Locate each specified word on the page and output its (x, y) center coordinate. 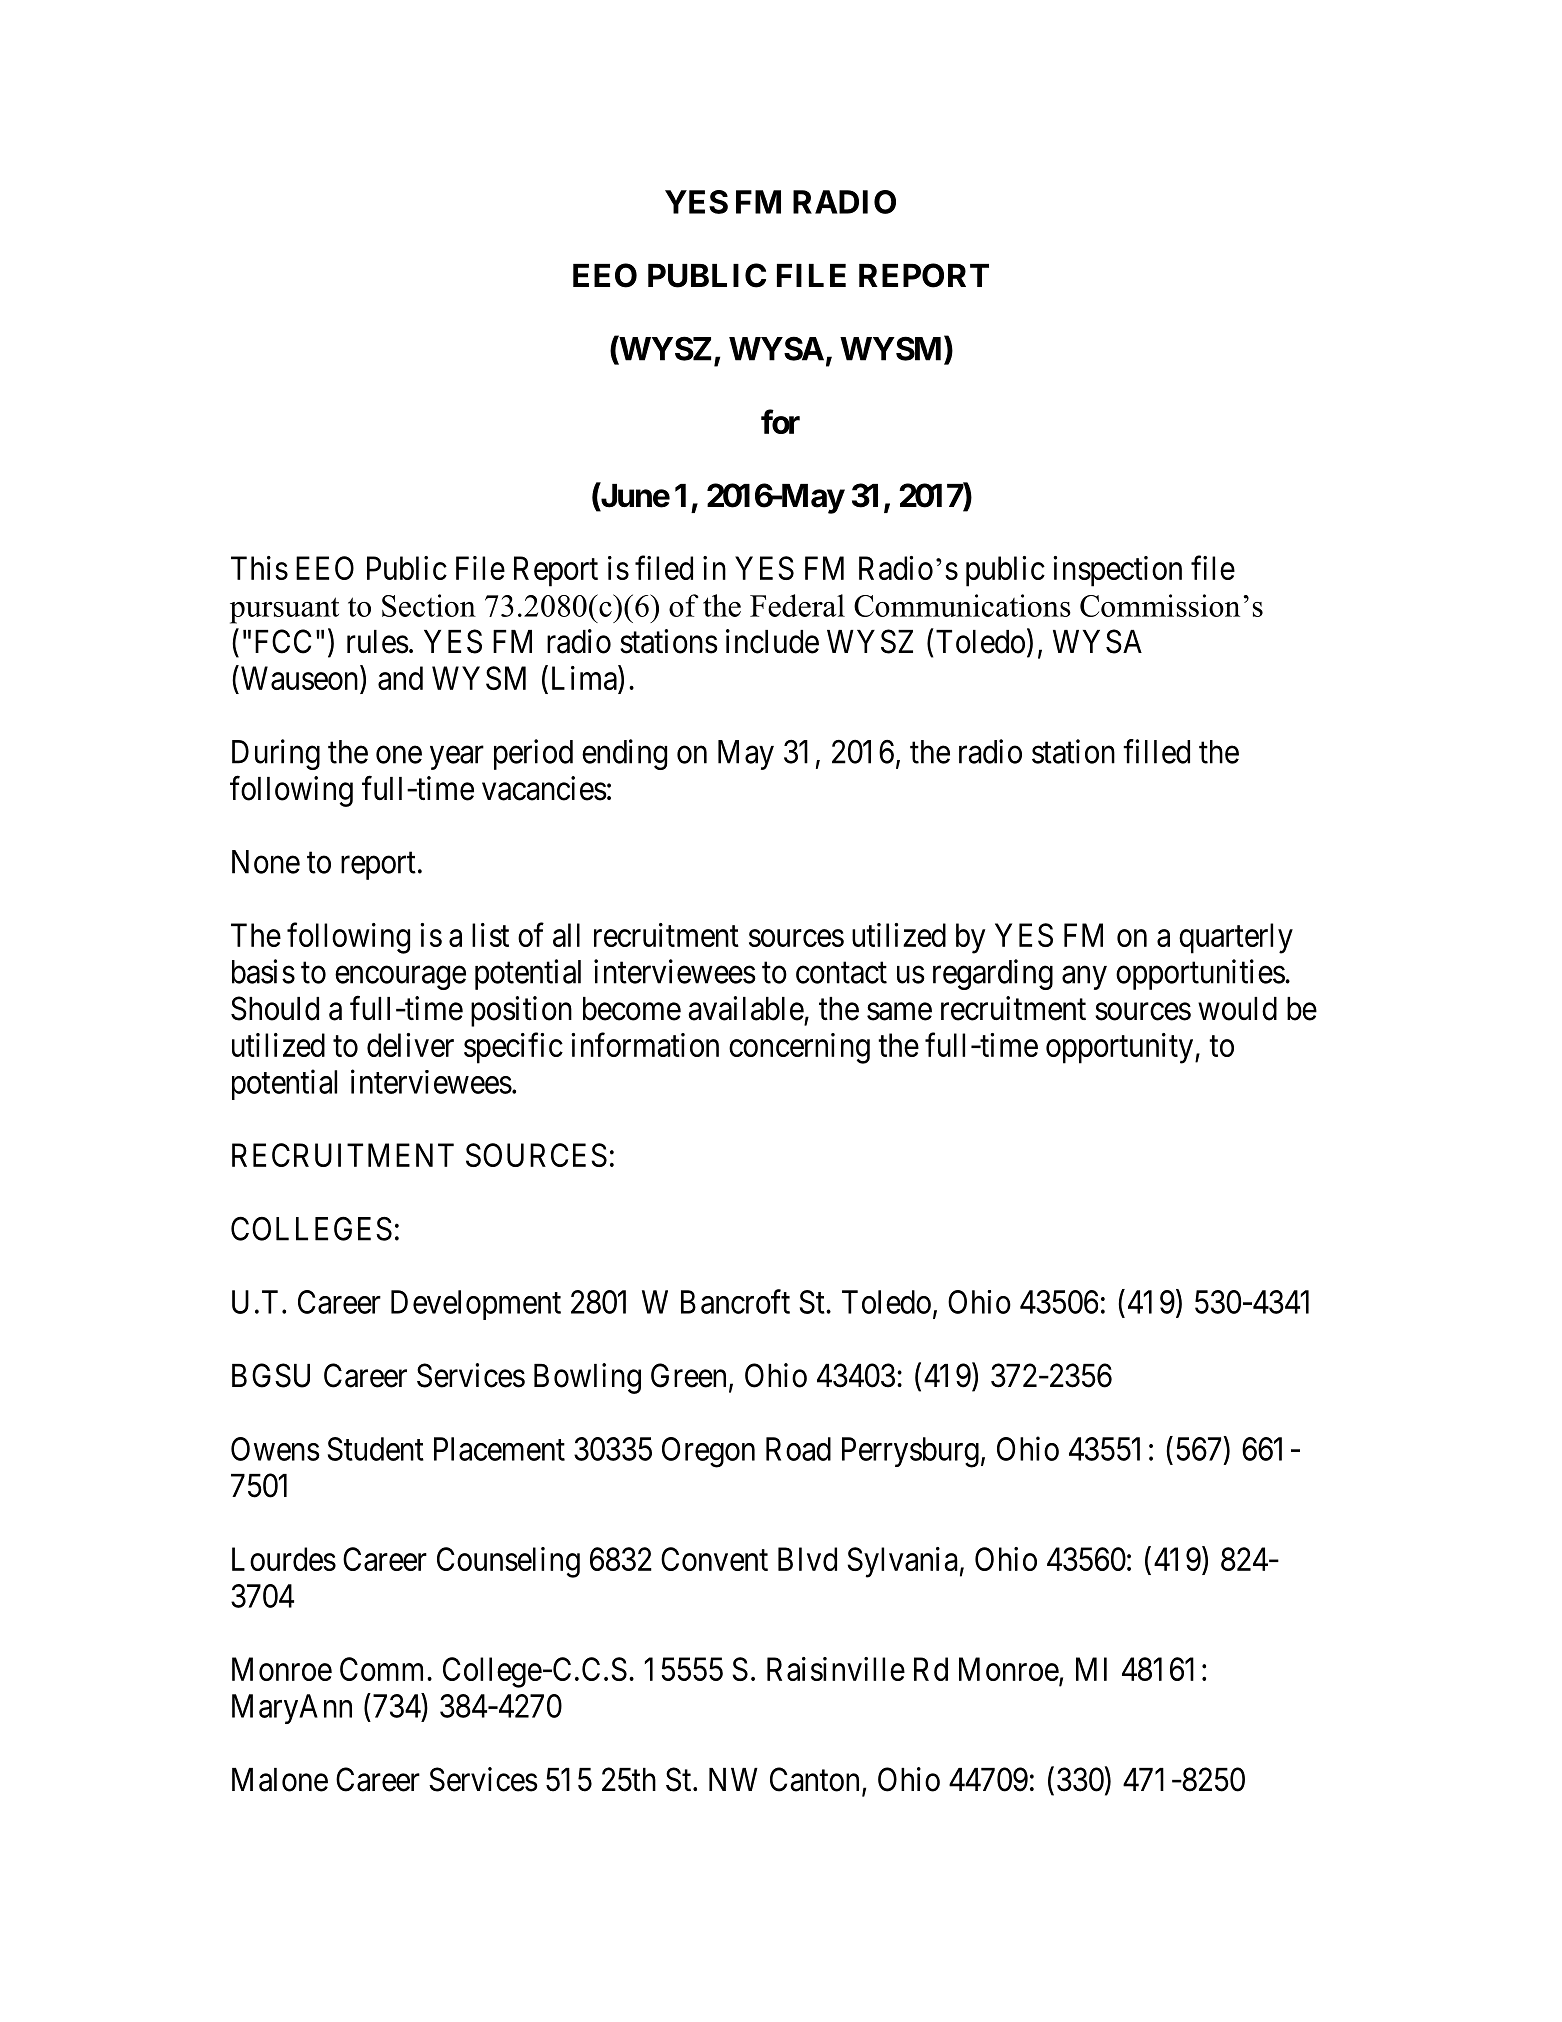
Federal (797, 605)
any (1084, 978)
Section (429, 605)
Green (688, 1375)
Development (476, 1305)
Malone (280, 1780)
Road (798, 1449)
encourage (400, 978)
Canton (814, 1779)
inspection (1117, 571)
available (746, 1008)
